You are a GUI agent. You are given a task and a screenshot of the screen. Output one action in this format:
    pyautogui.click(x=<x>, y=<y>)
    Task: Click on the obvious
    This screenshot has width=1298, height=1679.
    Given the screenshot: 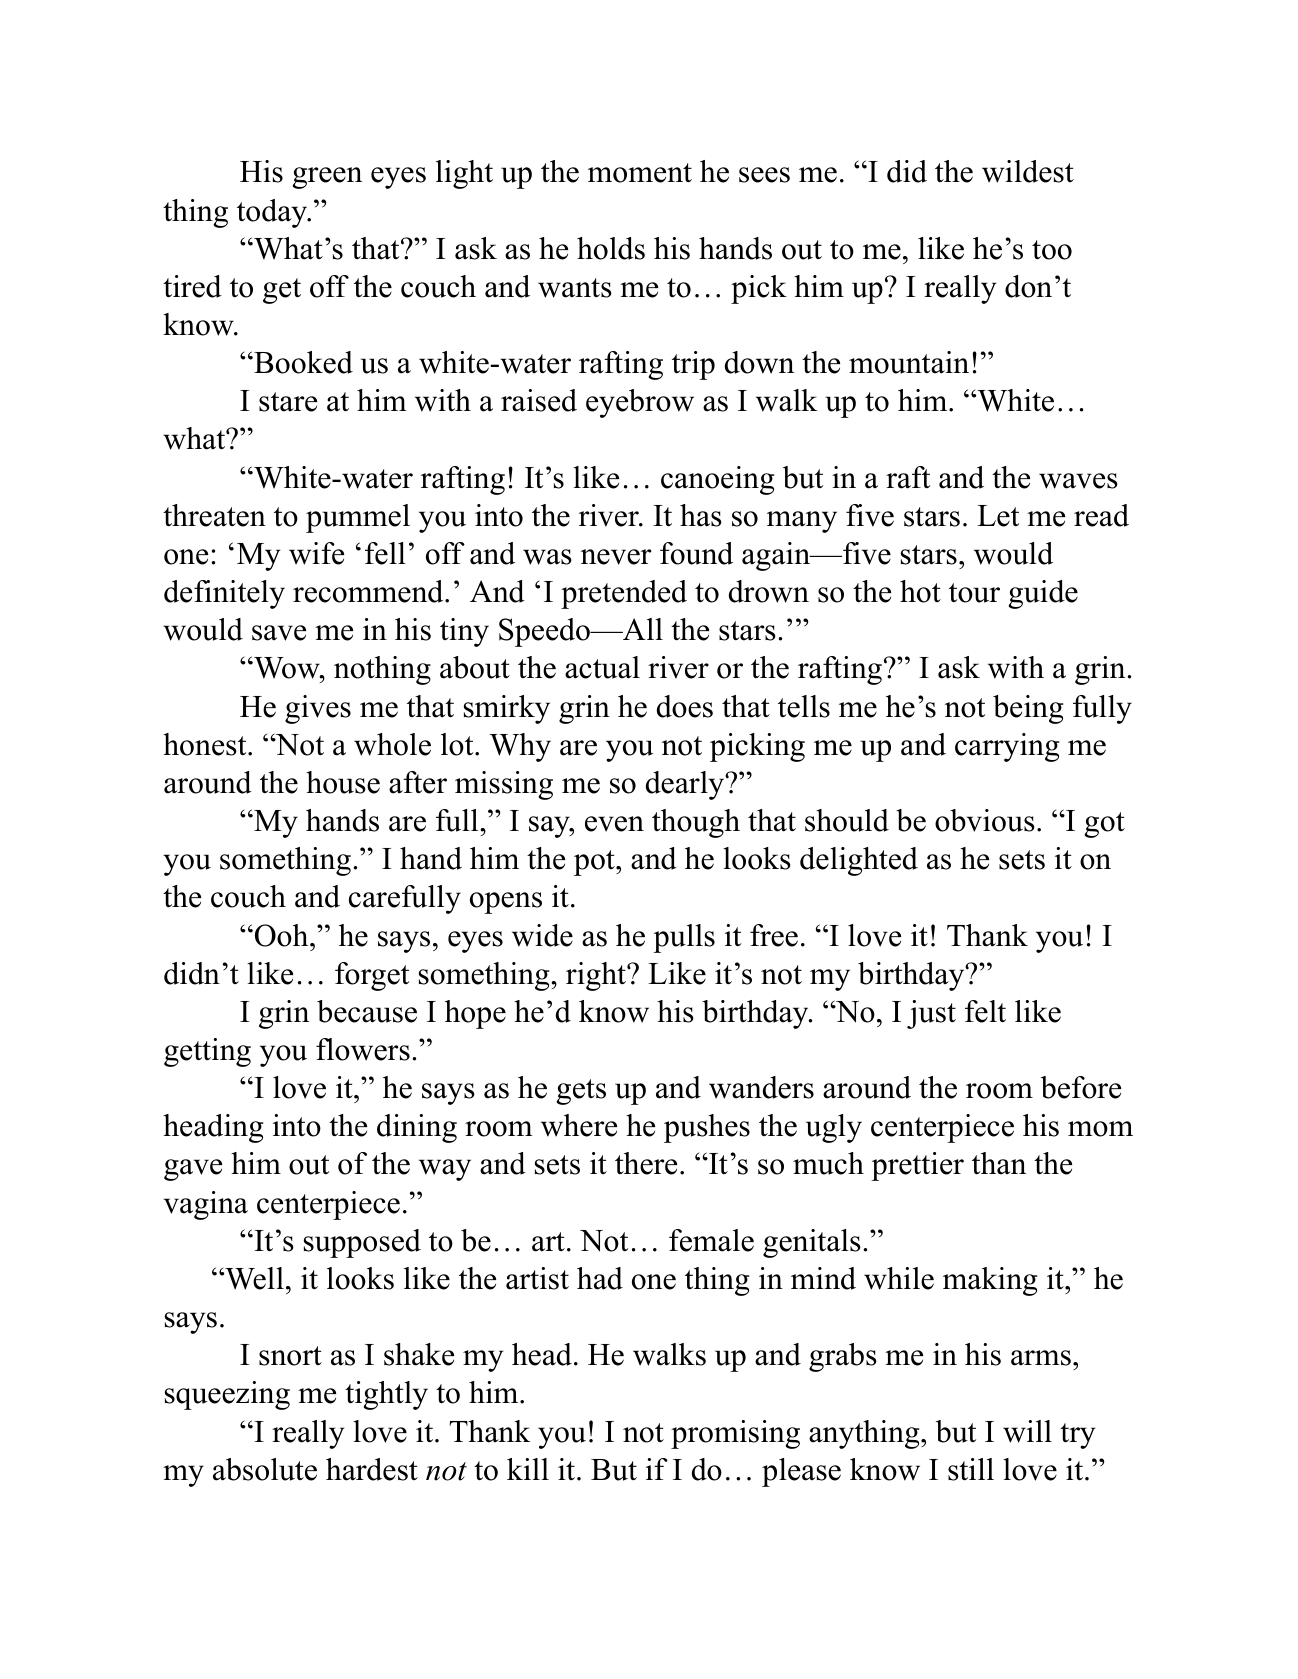 What is the action you would take?
    pyautogui.click(x=985, y=820)
